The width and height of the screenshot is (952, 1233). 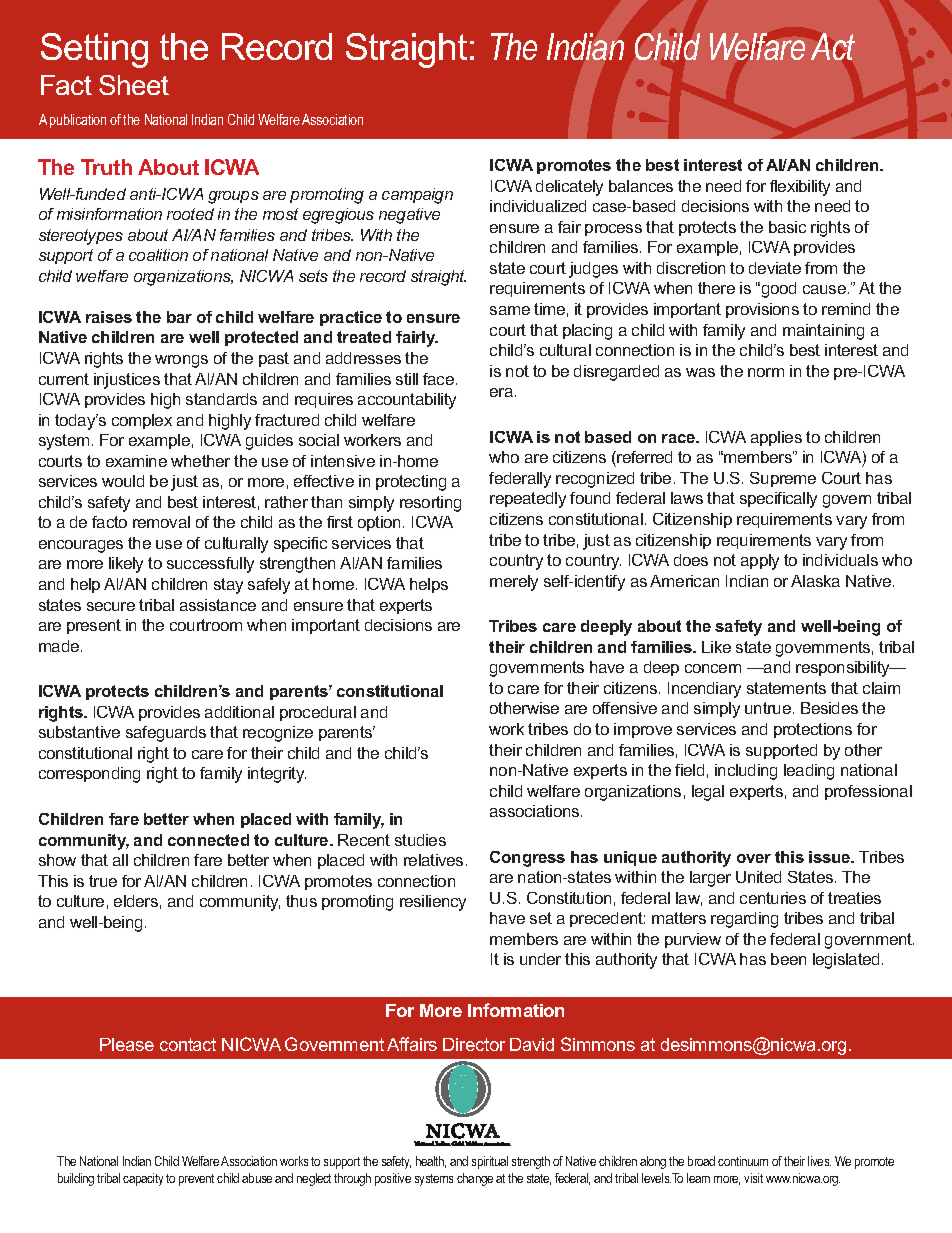 I want to click on applies, so click(x=776, y=438).
